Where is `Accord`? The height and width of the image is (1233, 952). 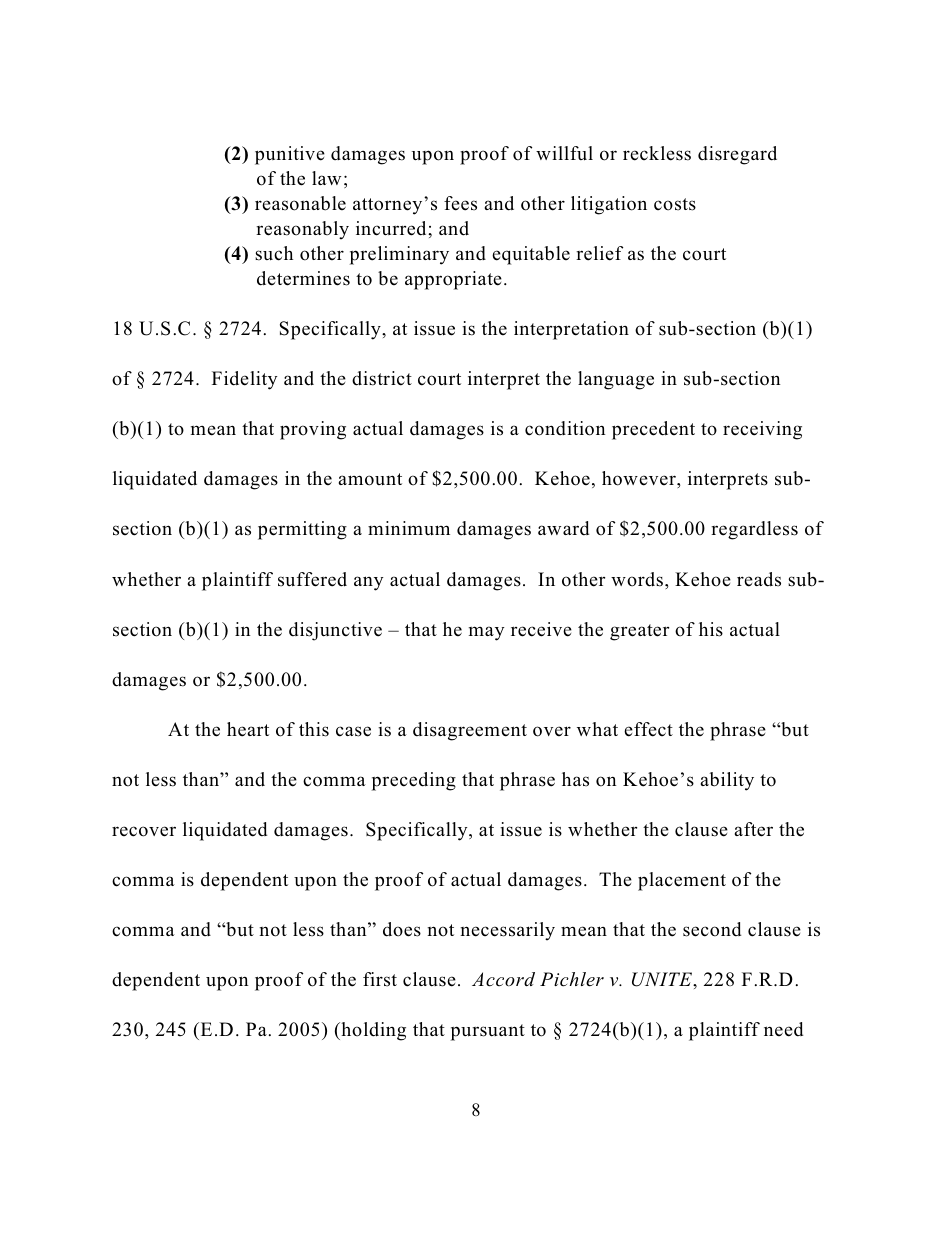 Accord is located at coordinates (503, 979).
